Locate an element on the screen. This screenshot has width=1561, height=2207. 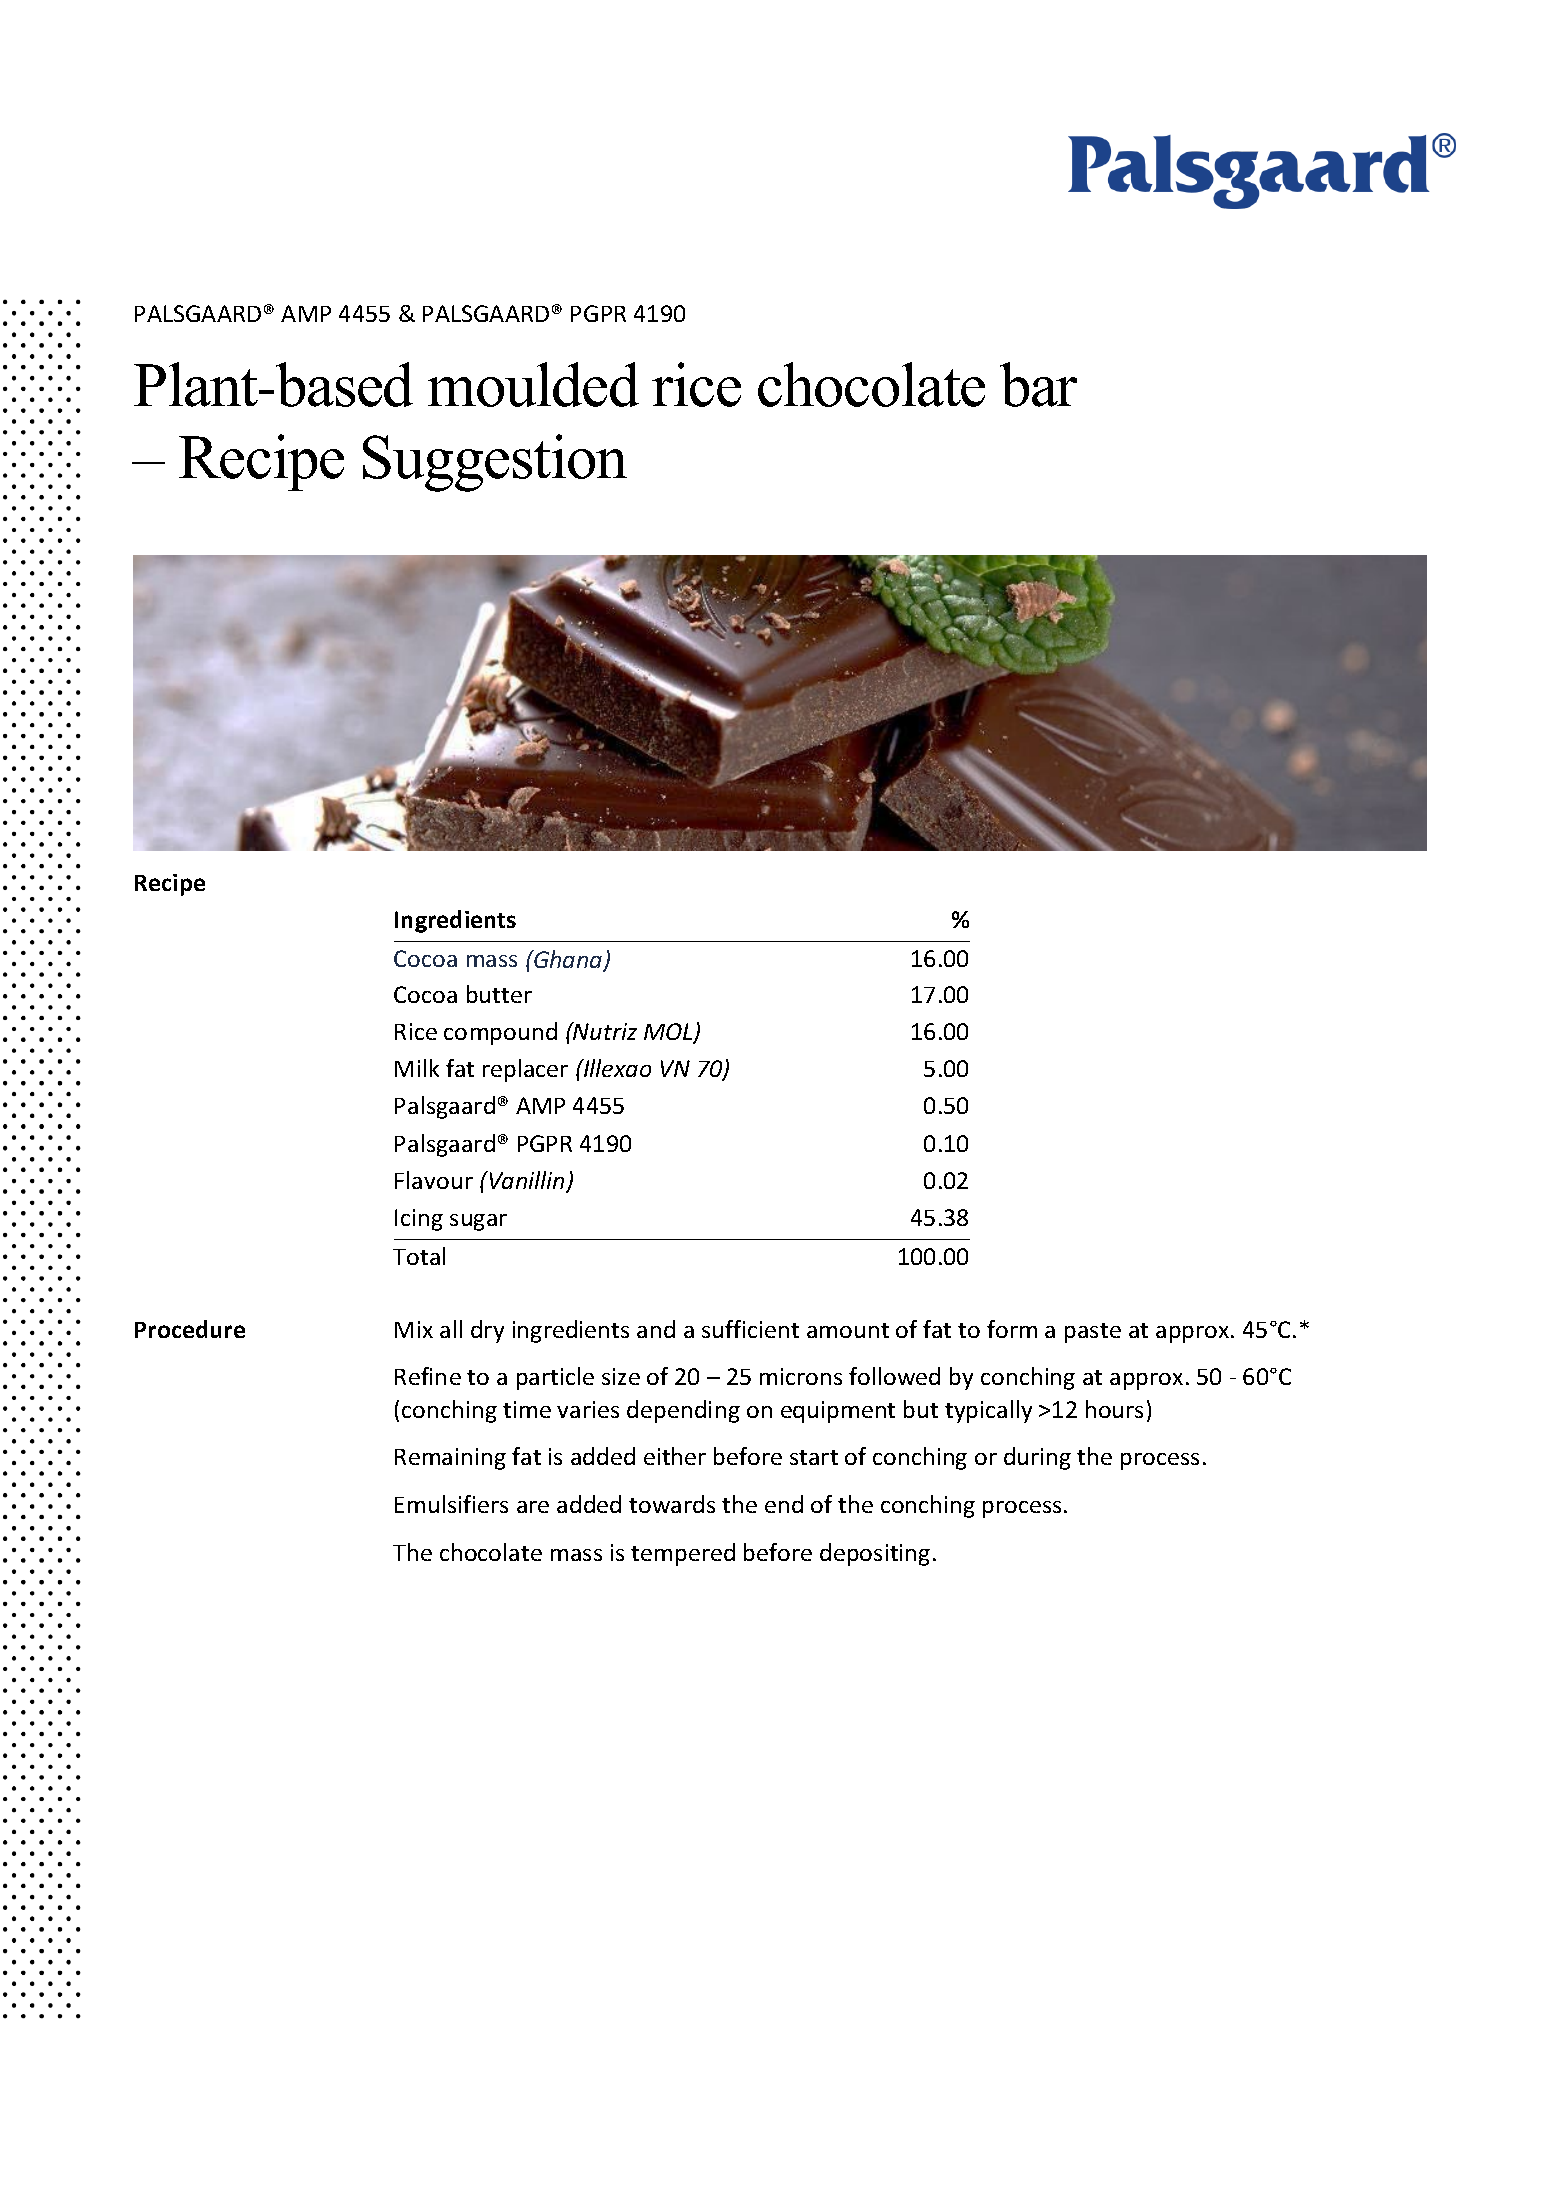
Ghana is located at coordinates (568, 960).
